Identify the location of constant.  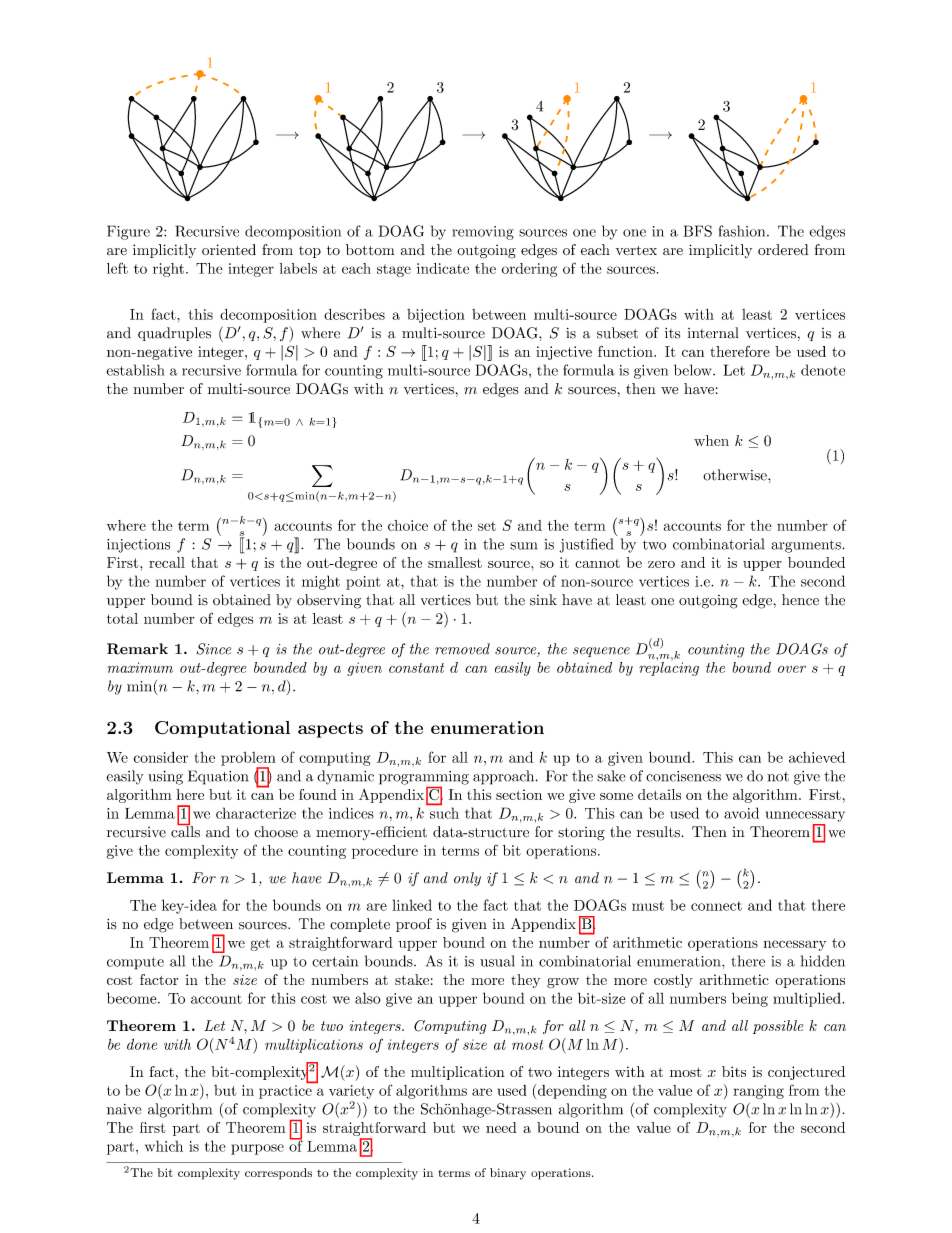
(416, 668).
